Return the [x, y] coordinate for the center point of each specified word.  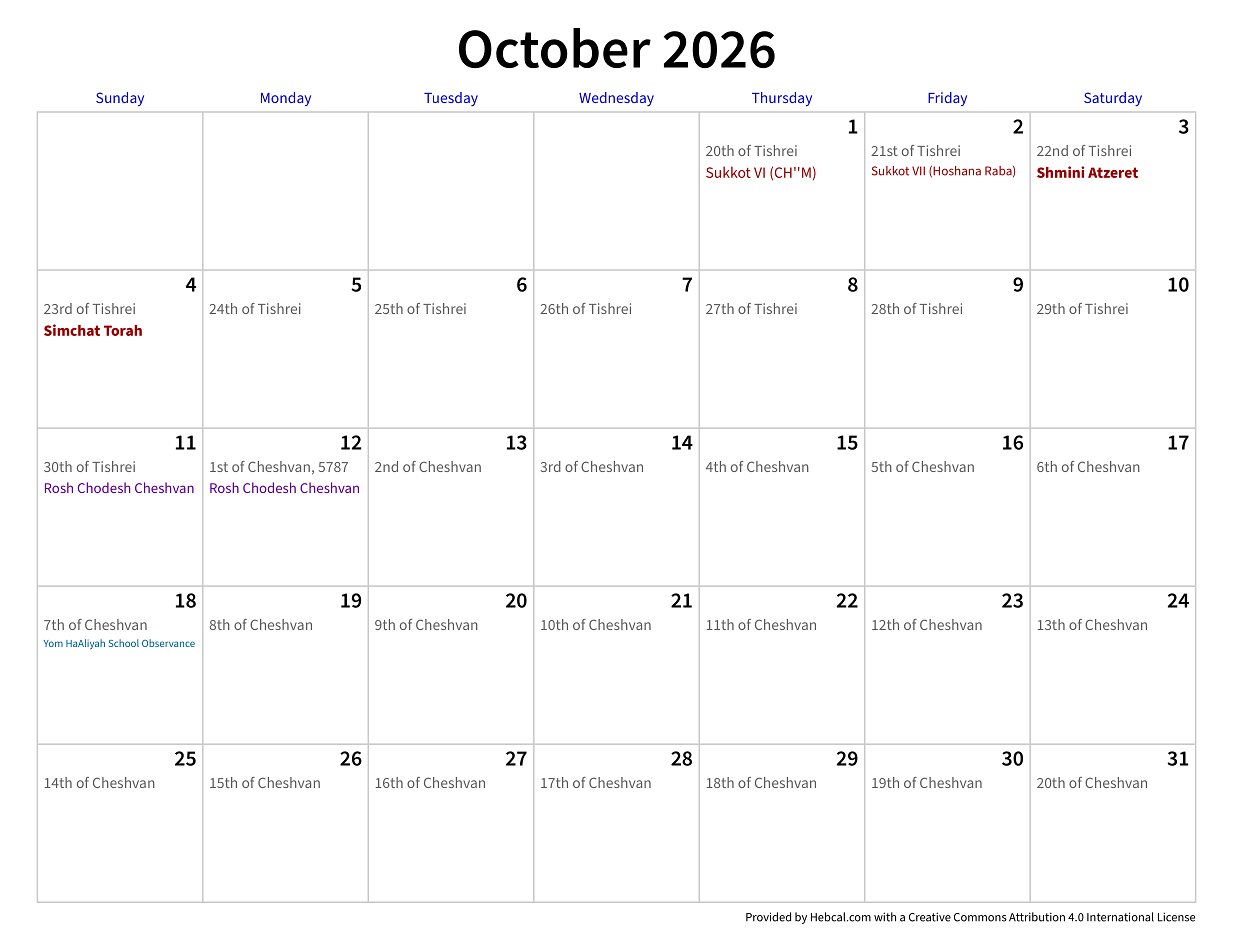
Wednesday [616, 99]
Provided [768, 917]
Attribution [1037, 917]
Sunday [120, 99]
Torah [123, 330]
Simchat [72, 330]
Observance [168, 643]
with [885, 917]
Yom [53, 643]
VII [918, 171]
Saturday [1113, 99]
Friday [947, 99]
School [124, 643]
